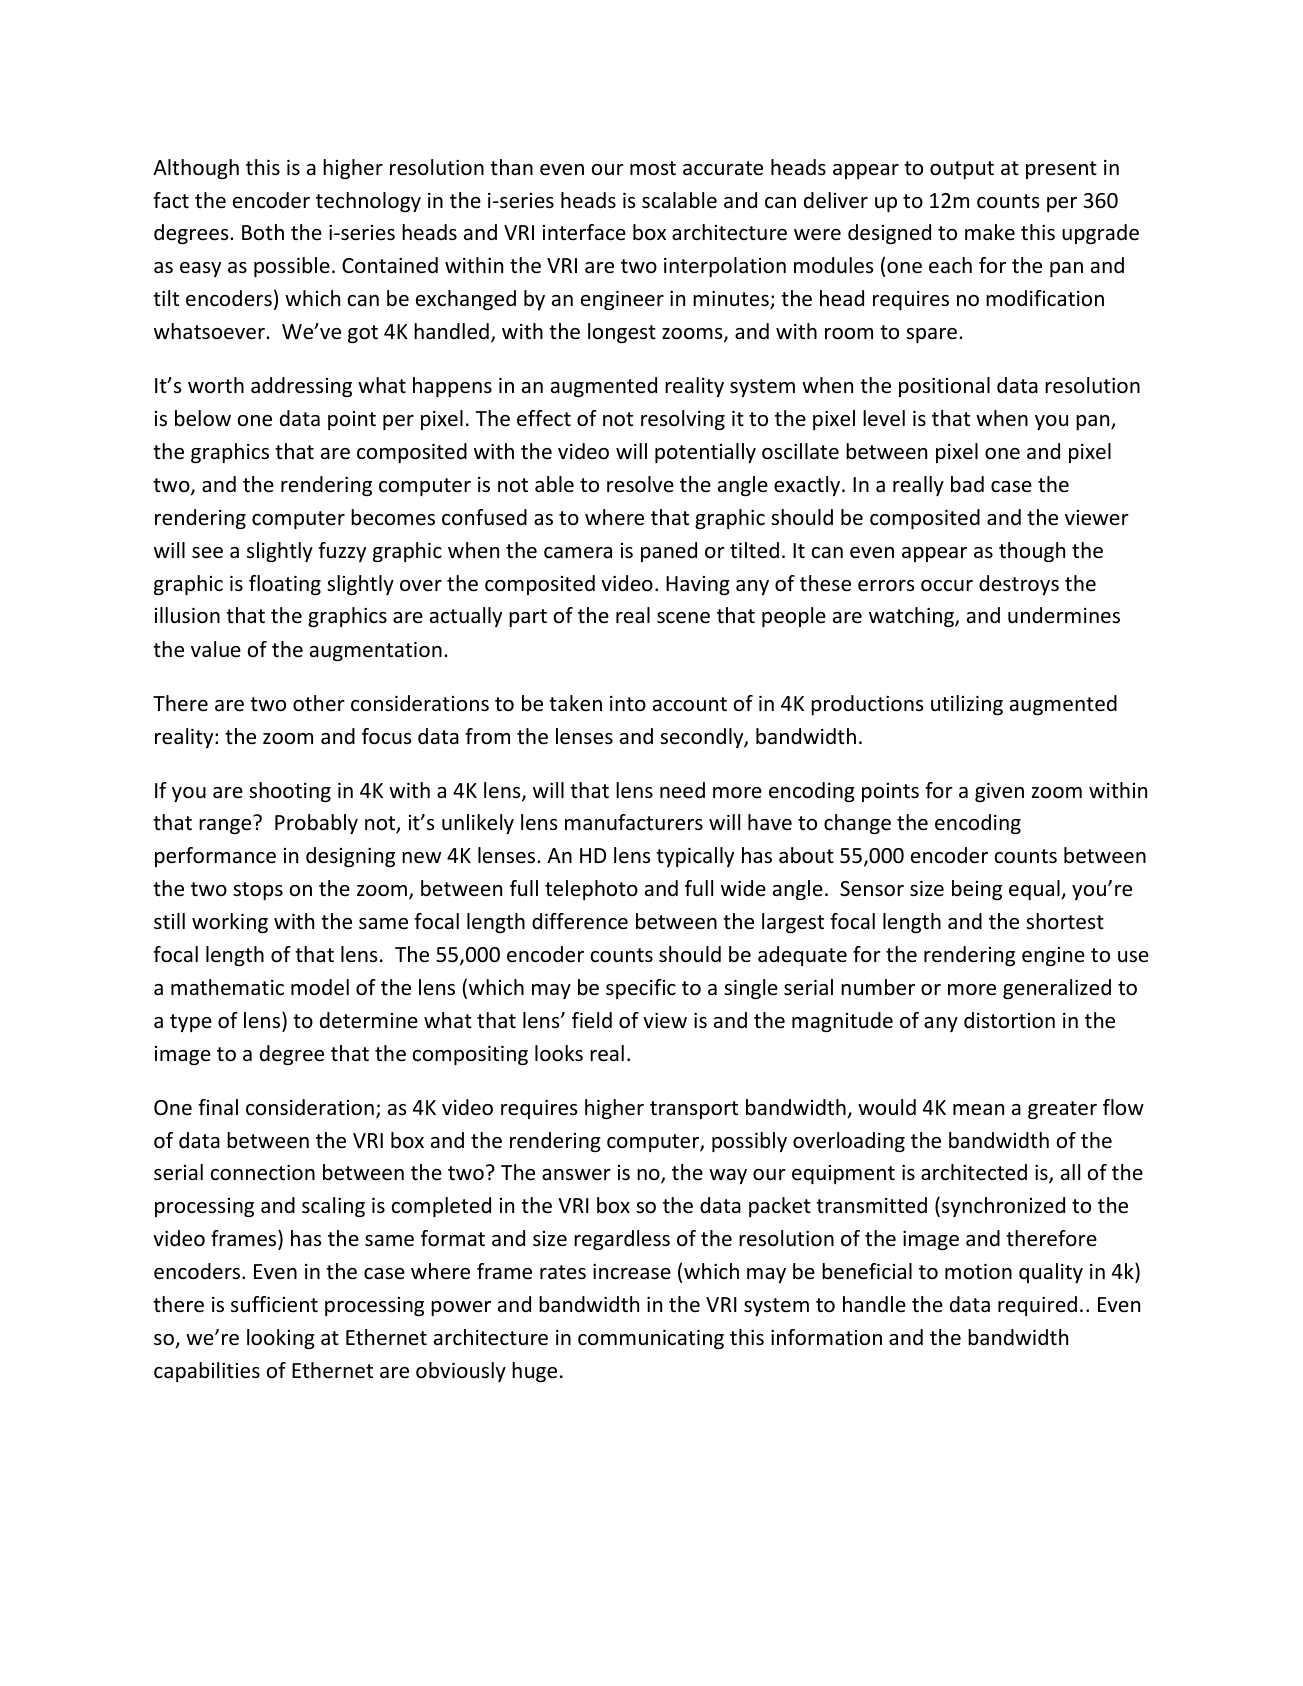 This page has width=1303, height=1686. Describe the element at coordinates (263, 232) in the page. I see `Both` at that location.
